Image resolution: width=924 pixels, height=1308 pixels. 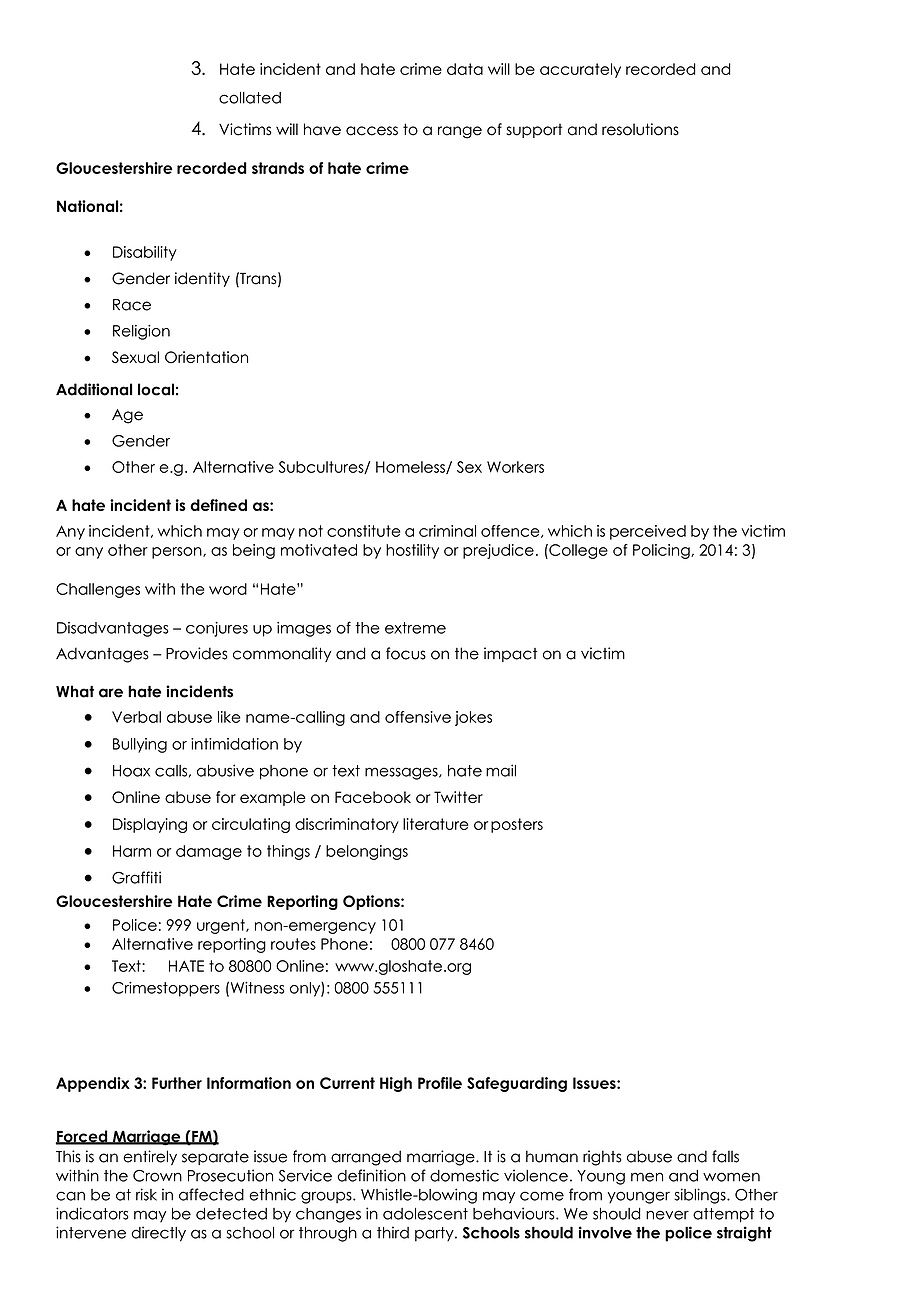 What do you see at coordinates (406, 653) in the screenshot?
I see `focus` at bounding box center [406, 653].
